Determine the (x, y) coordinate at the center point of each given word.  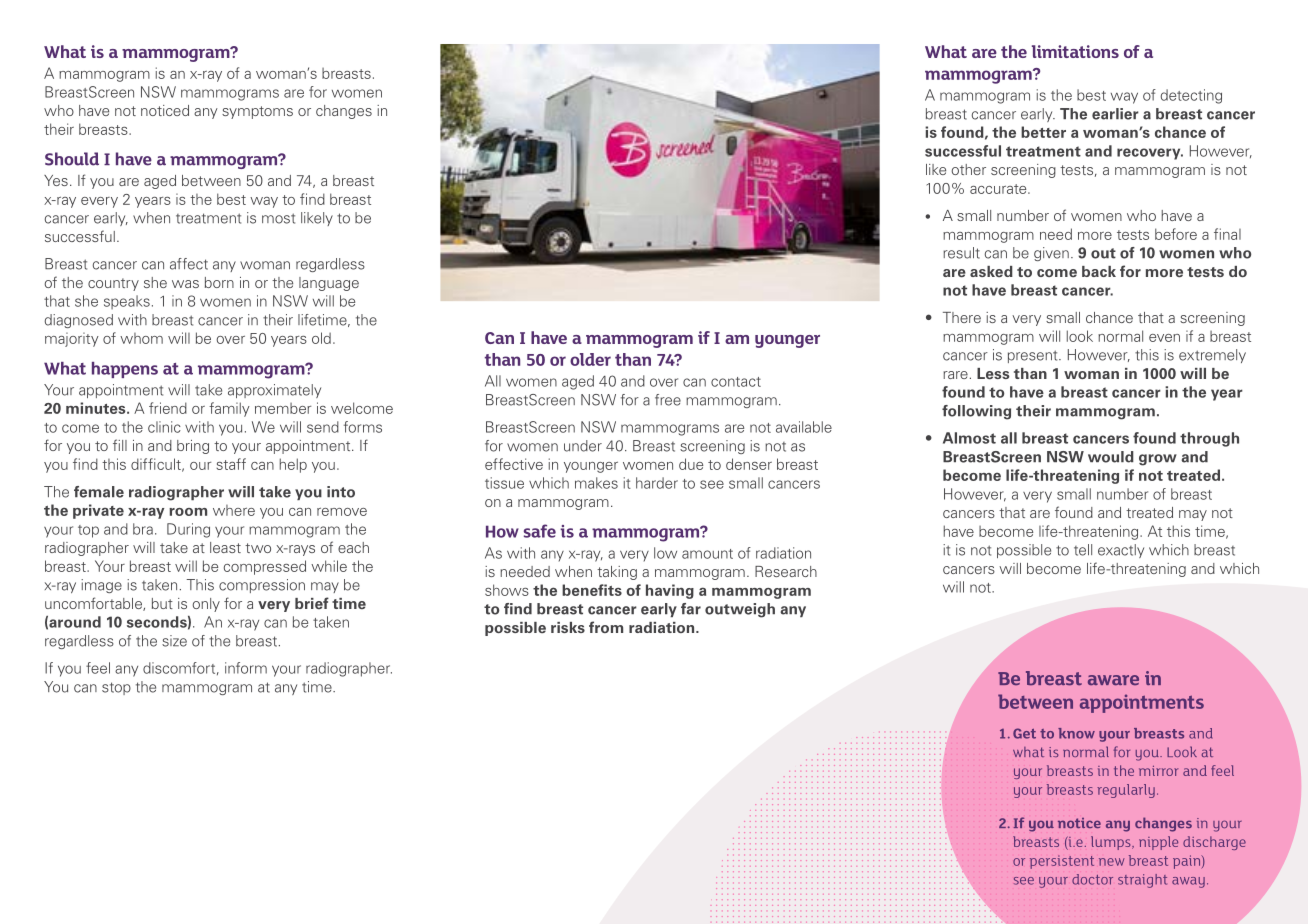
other (968, 169)
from (606, 627)
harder (657, 483)
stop (116, 688)
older (590, 359)
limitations (1075, 51)
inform (246, 668)
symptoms (257, 112)
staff (231, 464)
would (1111, 457)
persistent (1062, 862)
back (1099, 271)
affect (189, 264)
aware (1113, 680)
